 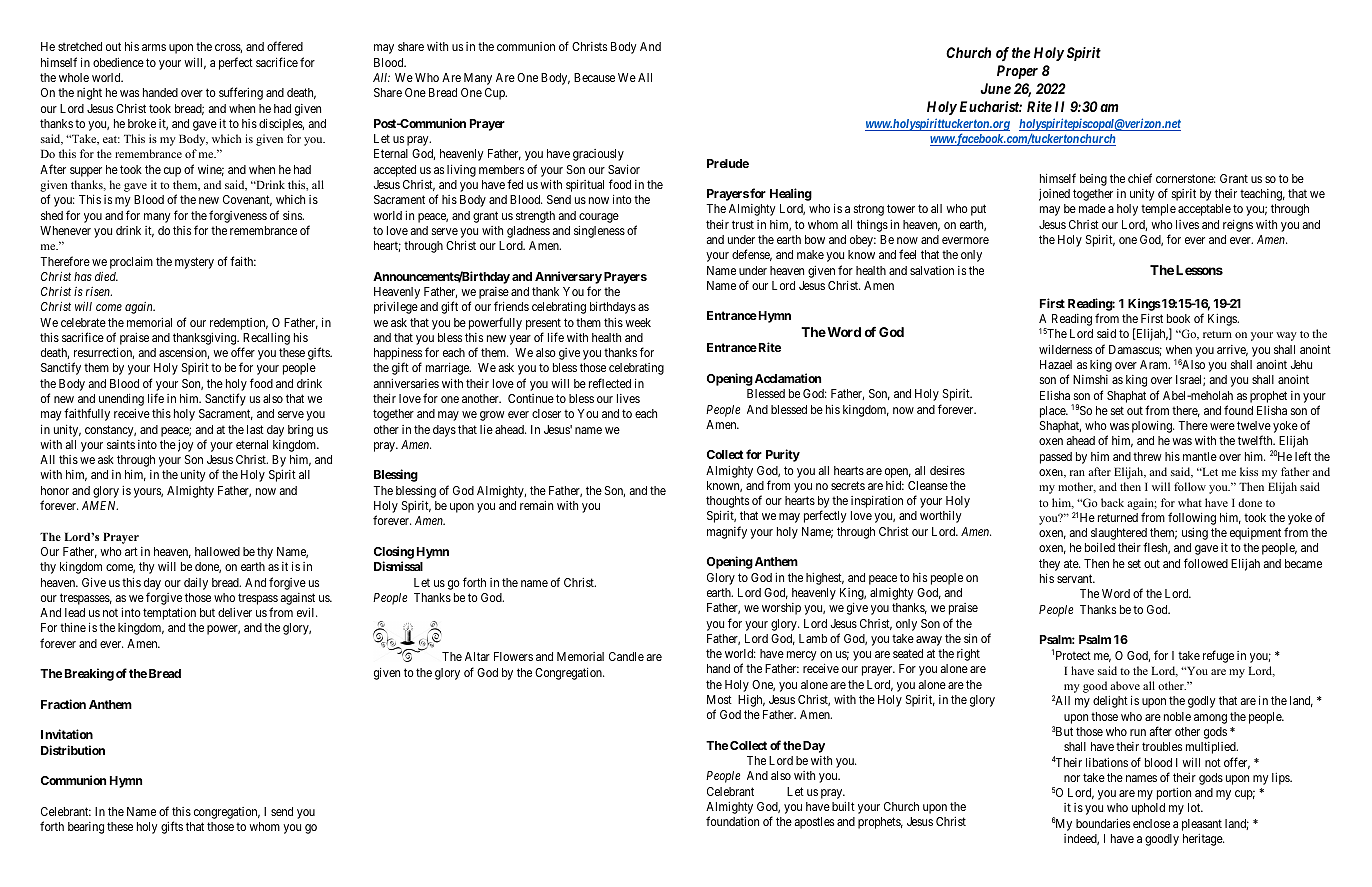 What do you see at coordinates (86, 828) in the screenshot?
I see `bearing` at bounding box center [86, 828].
